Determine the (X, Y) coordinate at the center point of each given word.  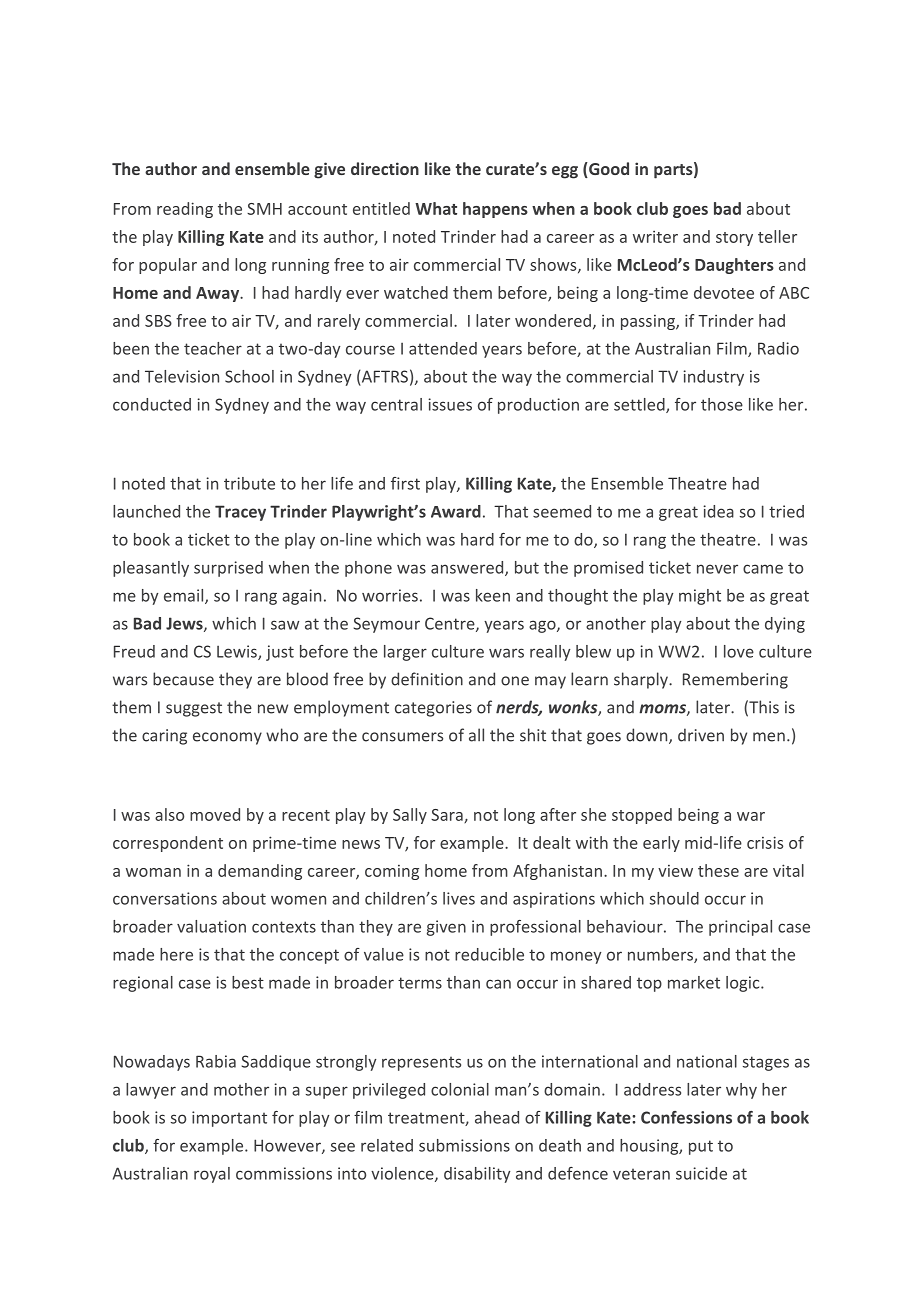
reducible (489, 954)
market (694, 982)
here (176, 954)
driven (701, 735)
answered (468, 568)
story (734, 239)
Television (182, 376)
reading (185, 210)
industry (713, 378)
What (436, 208)
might (700, 597)
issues (450, 404)
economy (227, 738)
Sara (448, 816)
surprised (228, 569)
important (229, 1119)
